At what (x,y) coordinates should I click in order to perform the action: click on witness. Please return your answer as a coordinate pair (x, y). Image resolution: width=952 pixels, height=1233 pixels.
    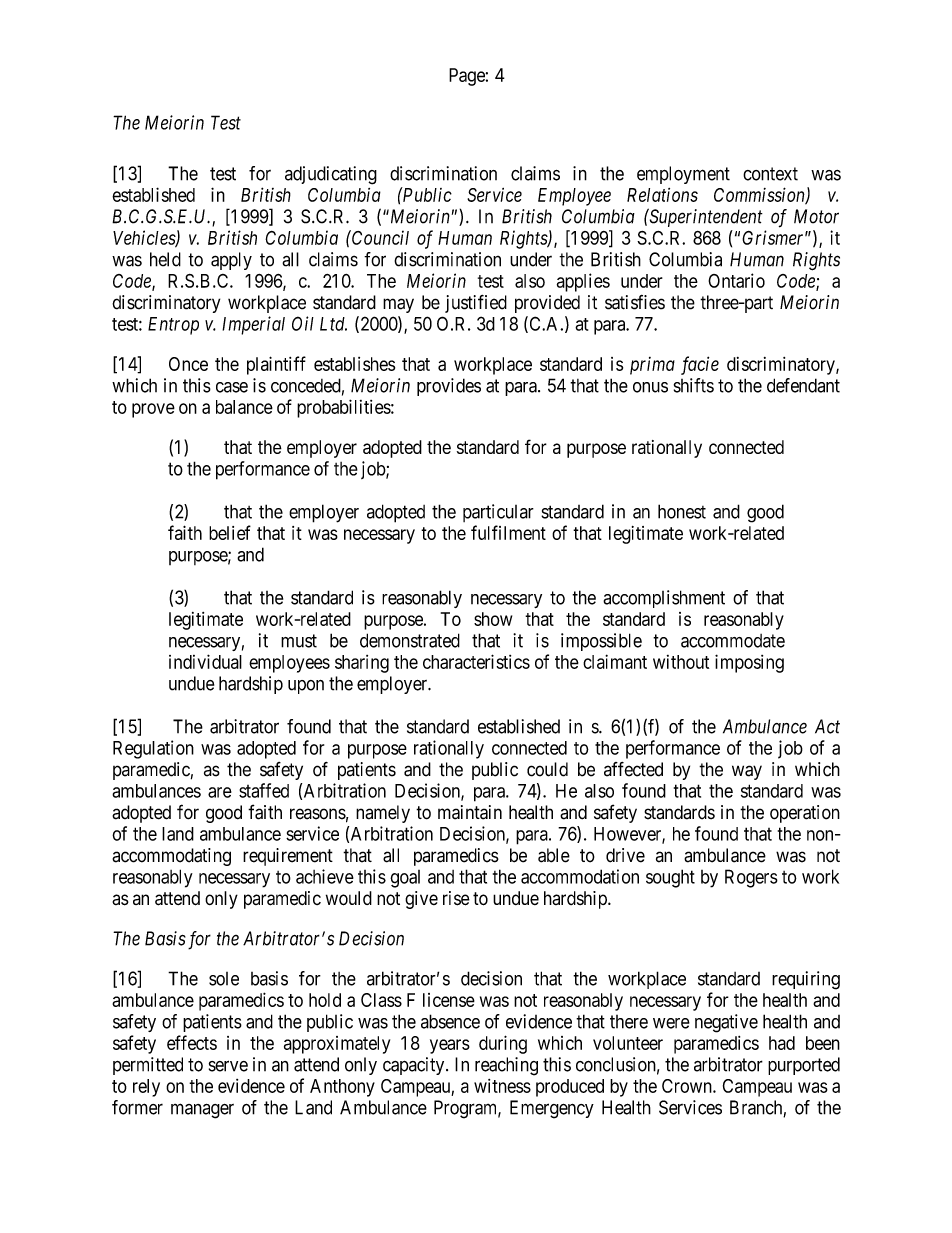
    Looking at the image, I should click on (502, 1086).
